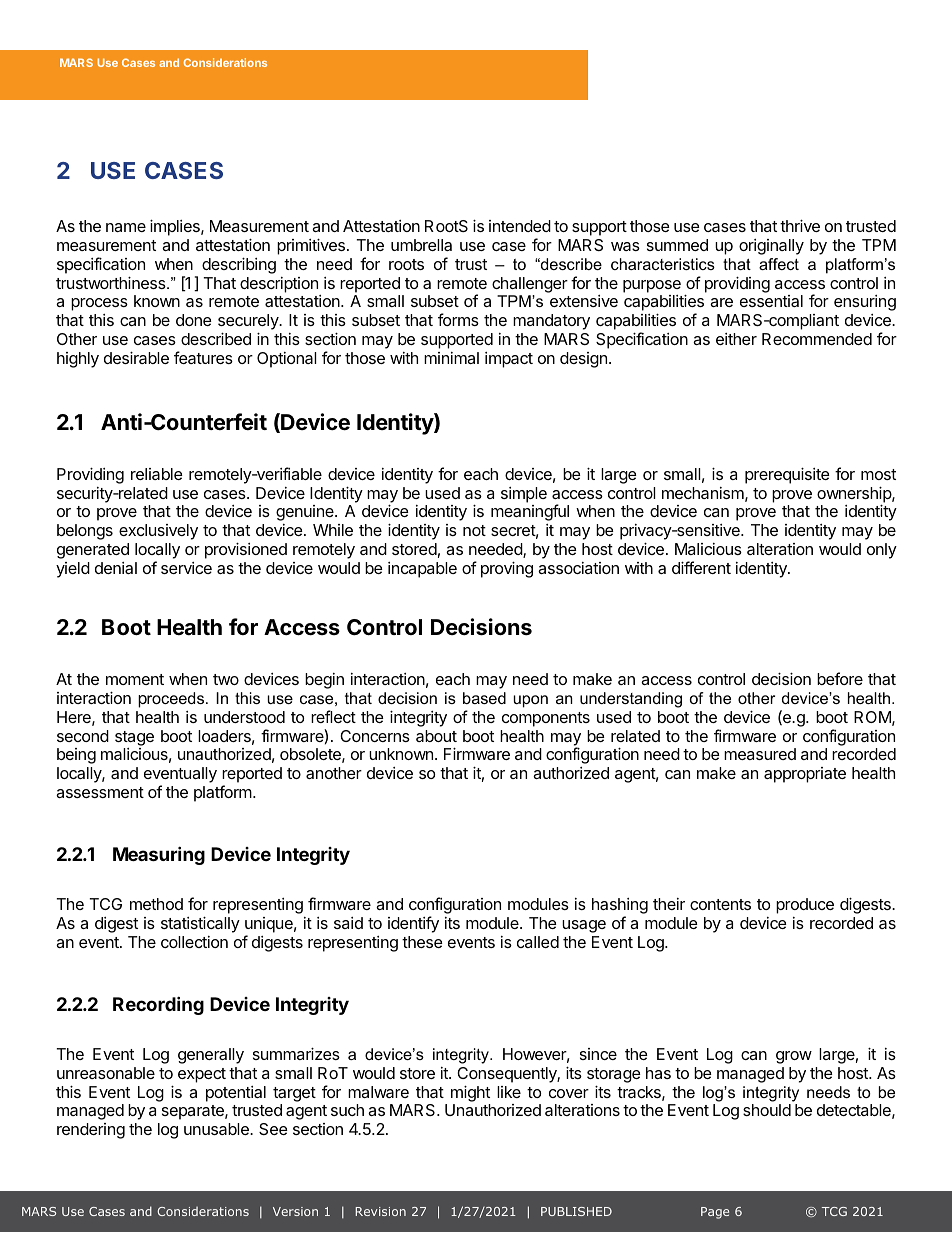 The image size is (952, 1233). I want to click on measured, so click(760, 754).
